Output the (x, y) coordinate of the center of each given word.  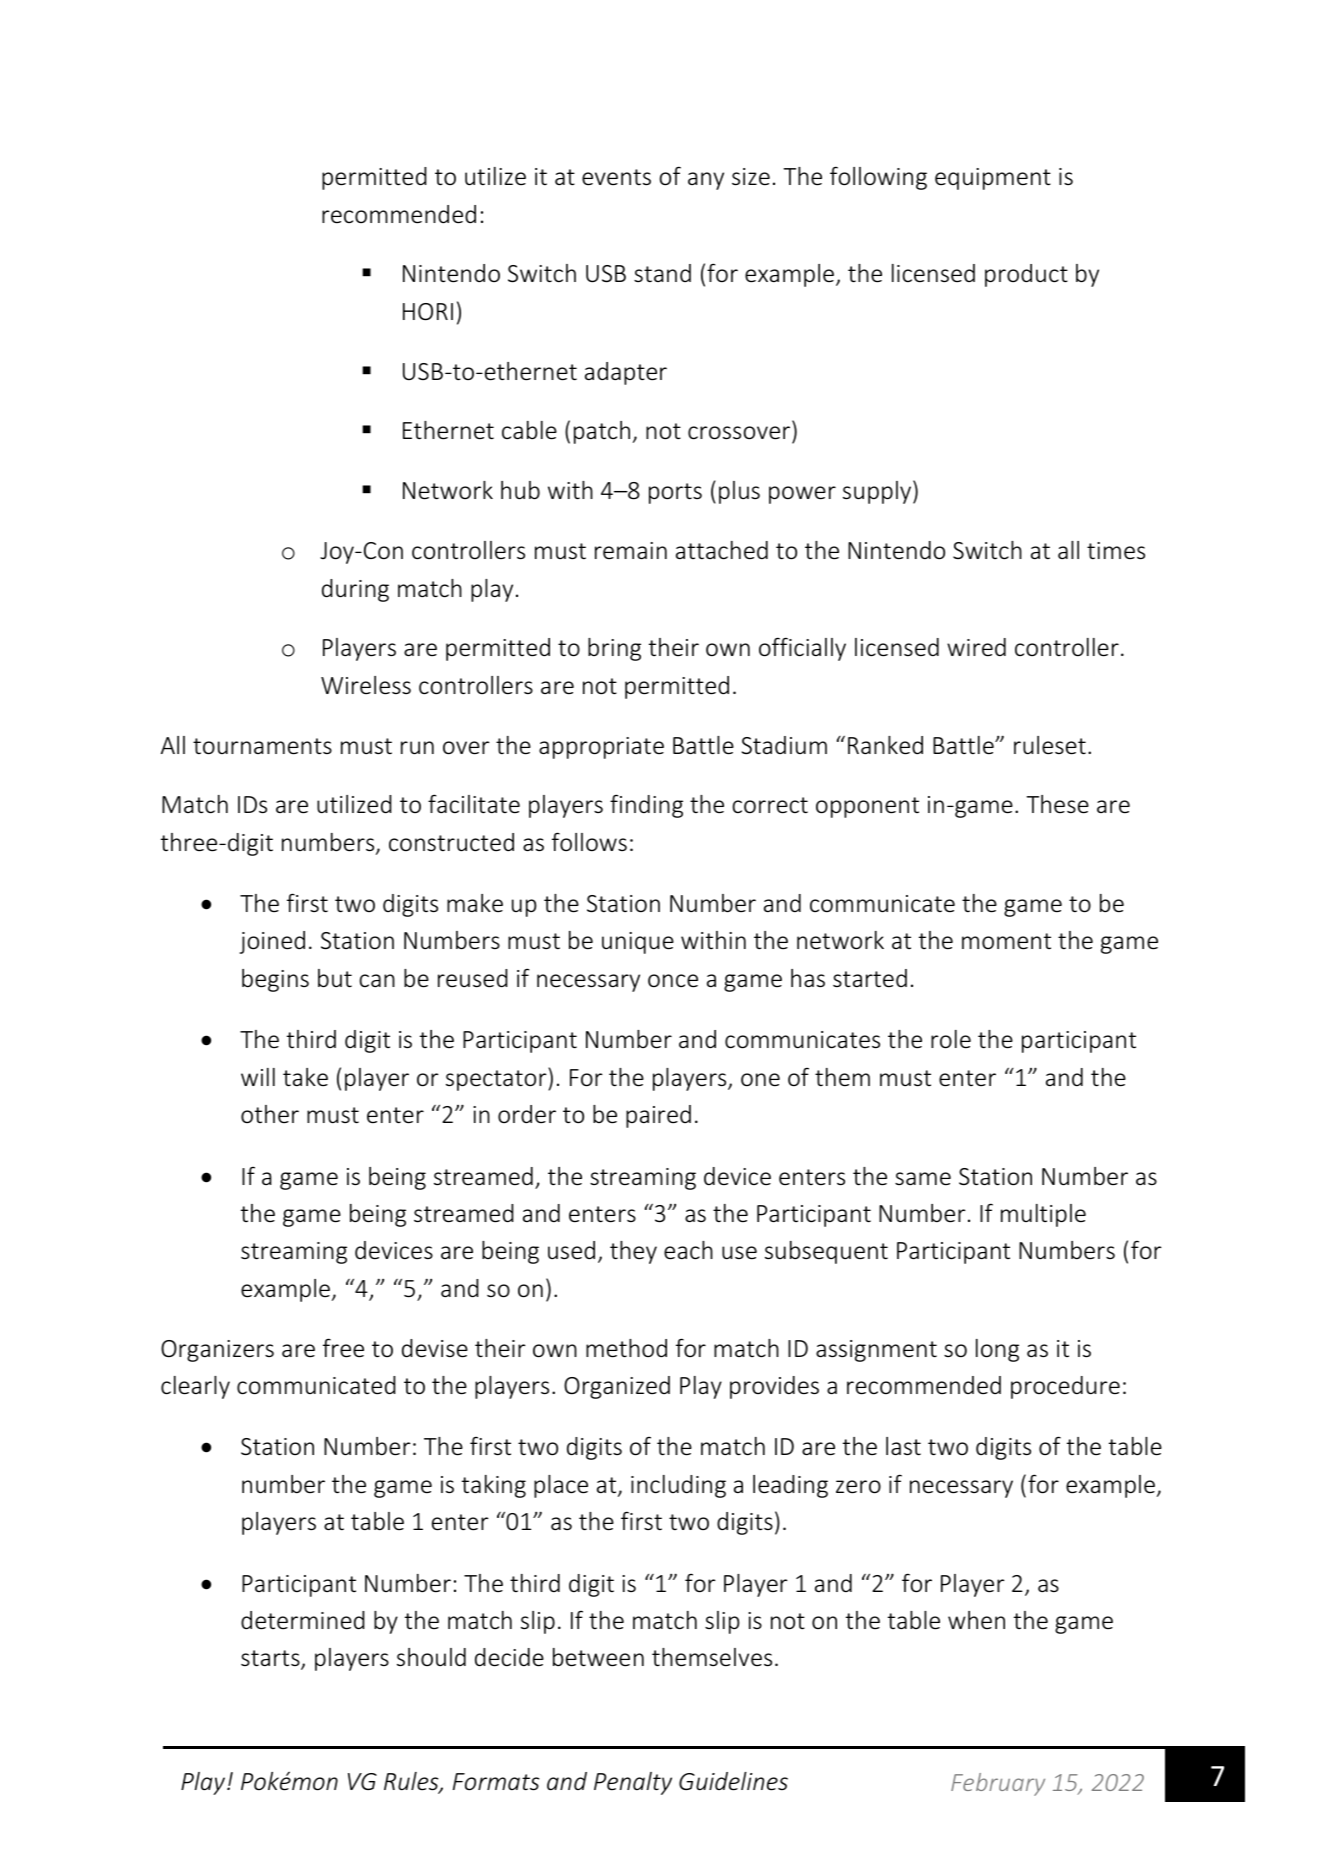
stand (662, 273)
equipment (993, 179)
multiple (1043, 1215)
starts (271, 1660)
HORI (428, 312)
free (343, 1348)
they (633, 1252)
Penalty (633, 1783)
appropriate (601, 748)
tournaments (262, 746)
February (998, 1784)
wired (976, 647)
